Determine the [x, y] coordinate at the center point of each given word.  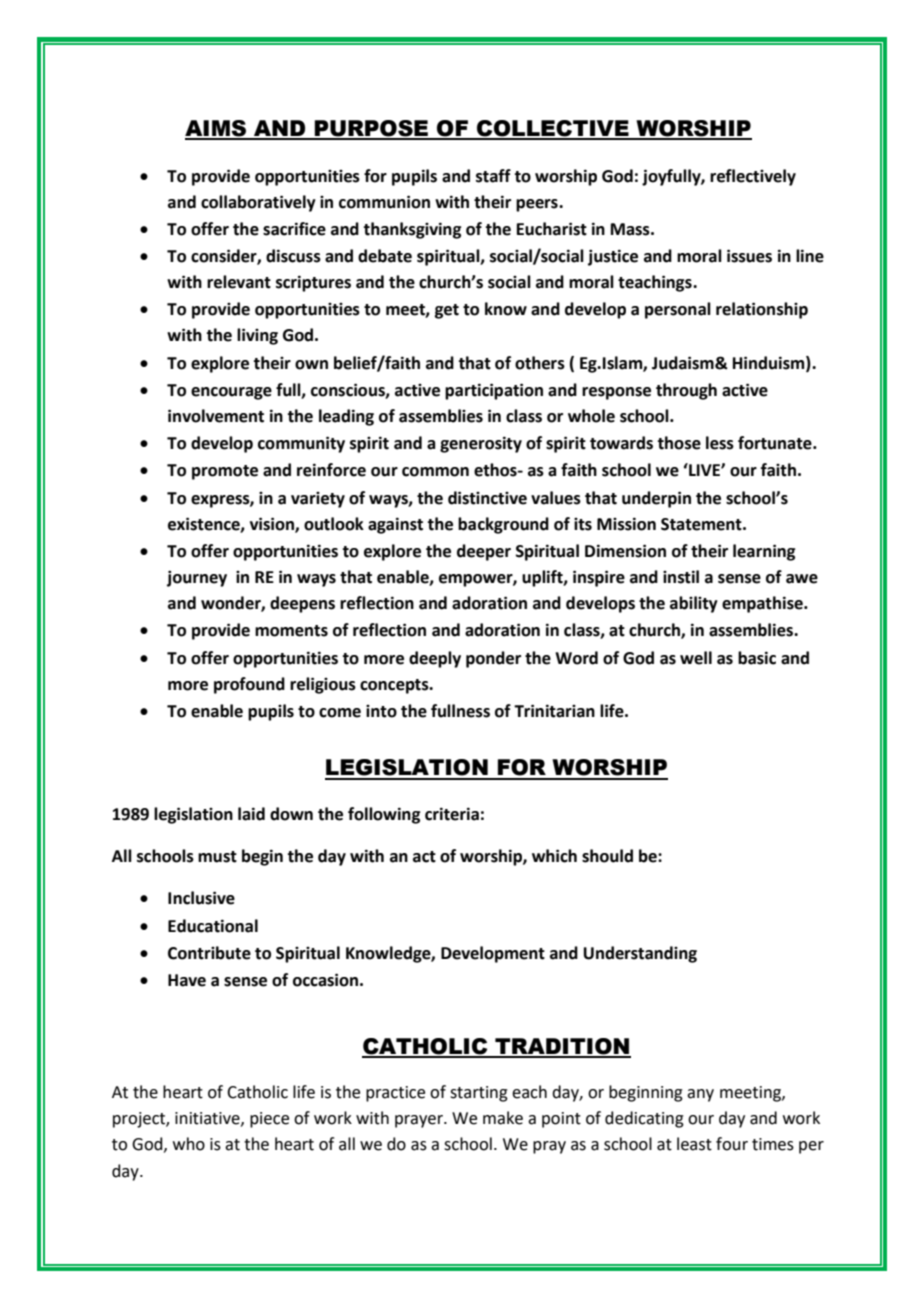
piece [269, 1120]
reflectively [753, 177]
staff [493, 176]
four [732, 1144]
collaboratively [258, 203]
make [503, 1118]
